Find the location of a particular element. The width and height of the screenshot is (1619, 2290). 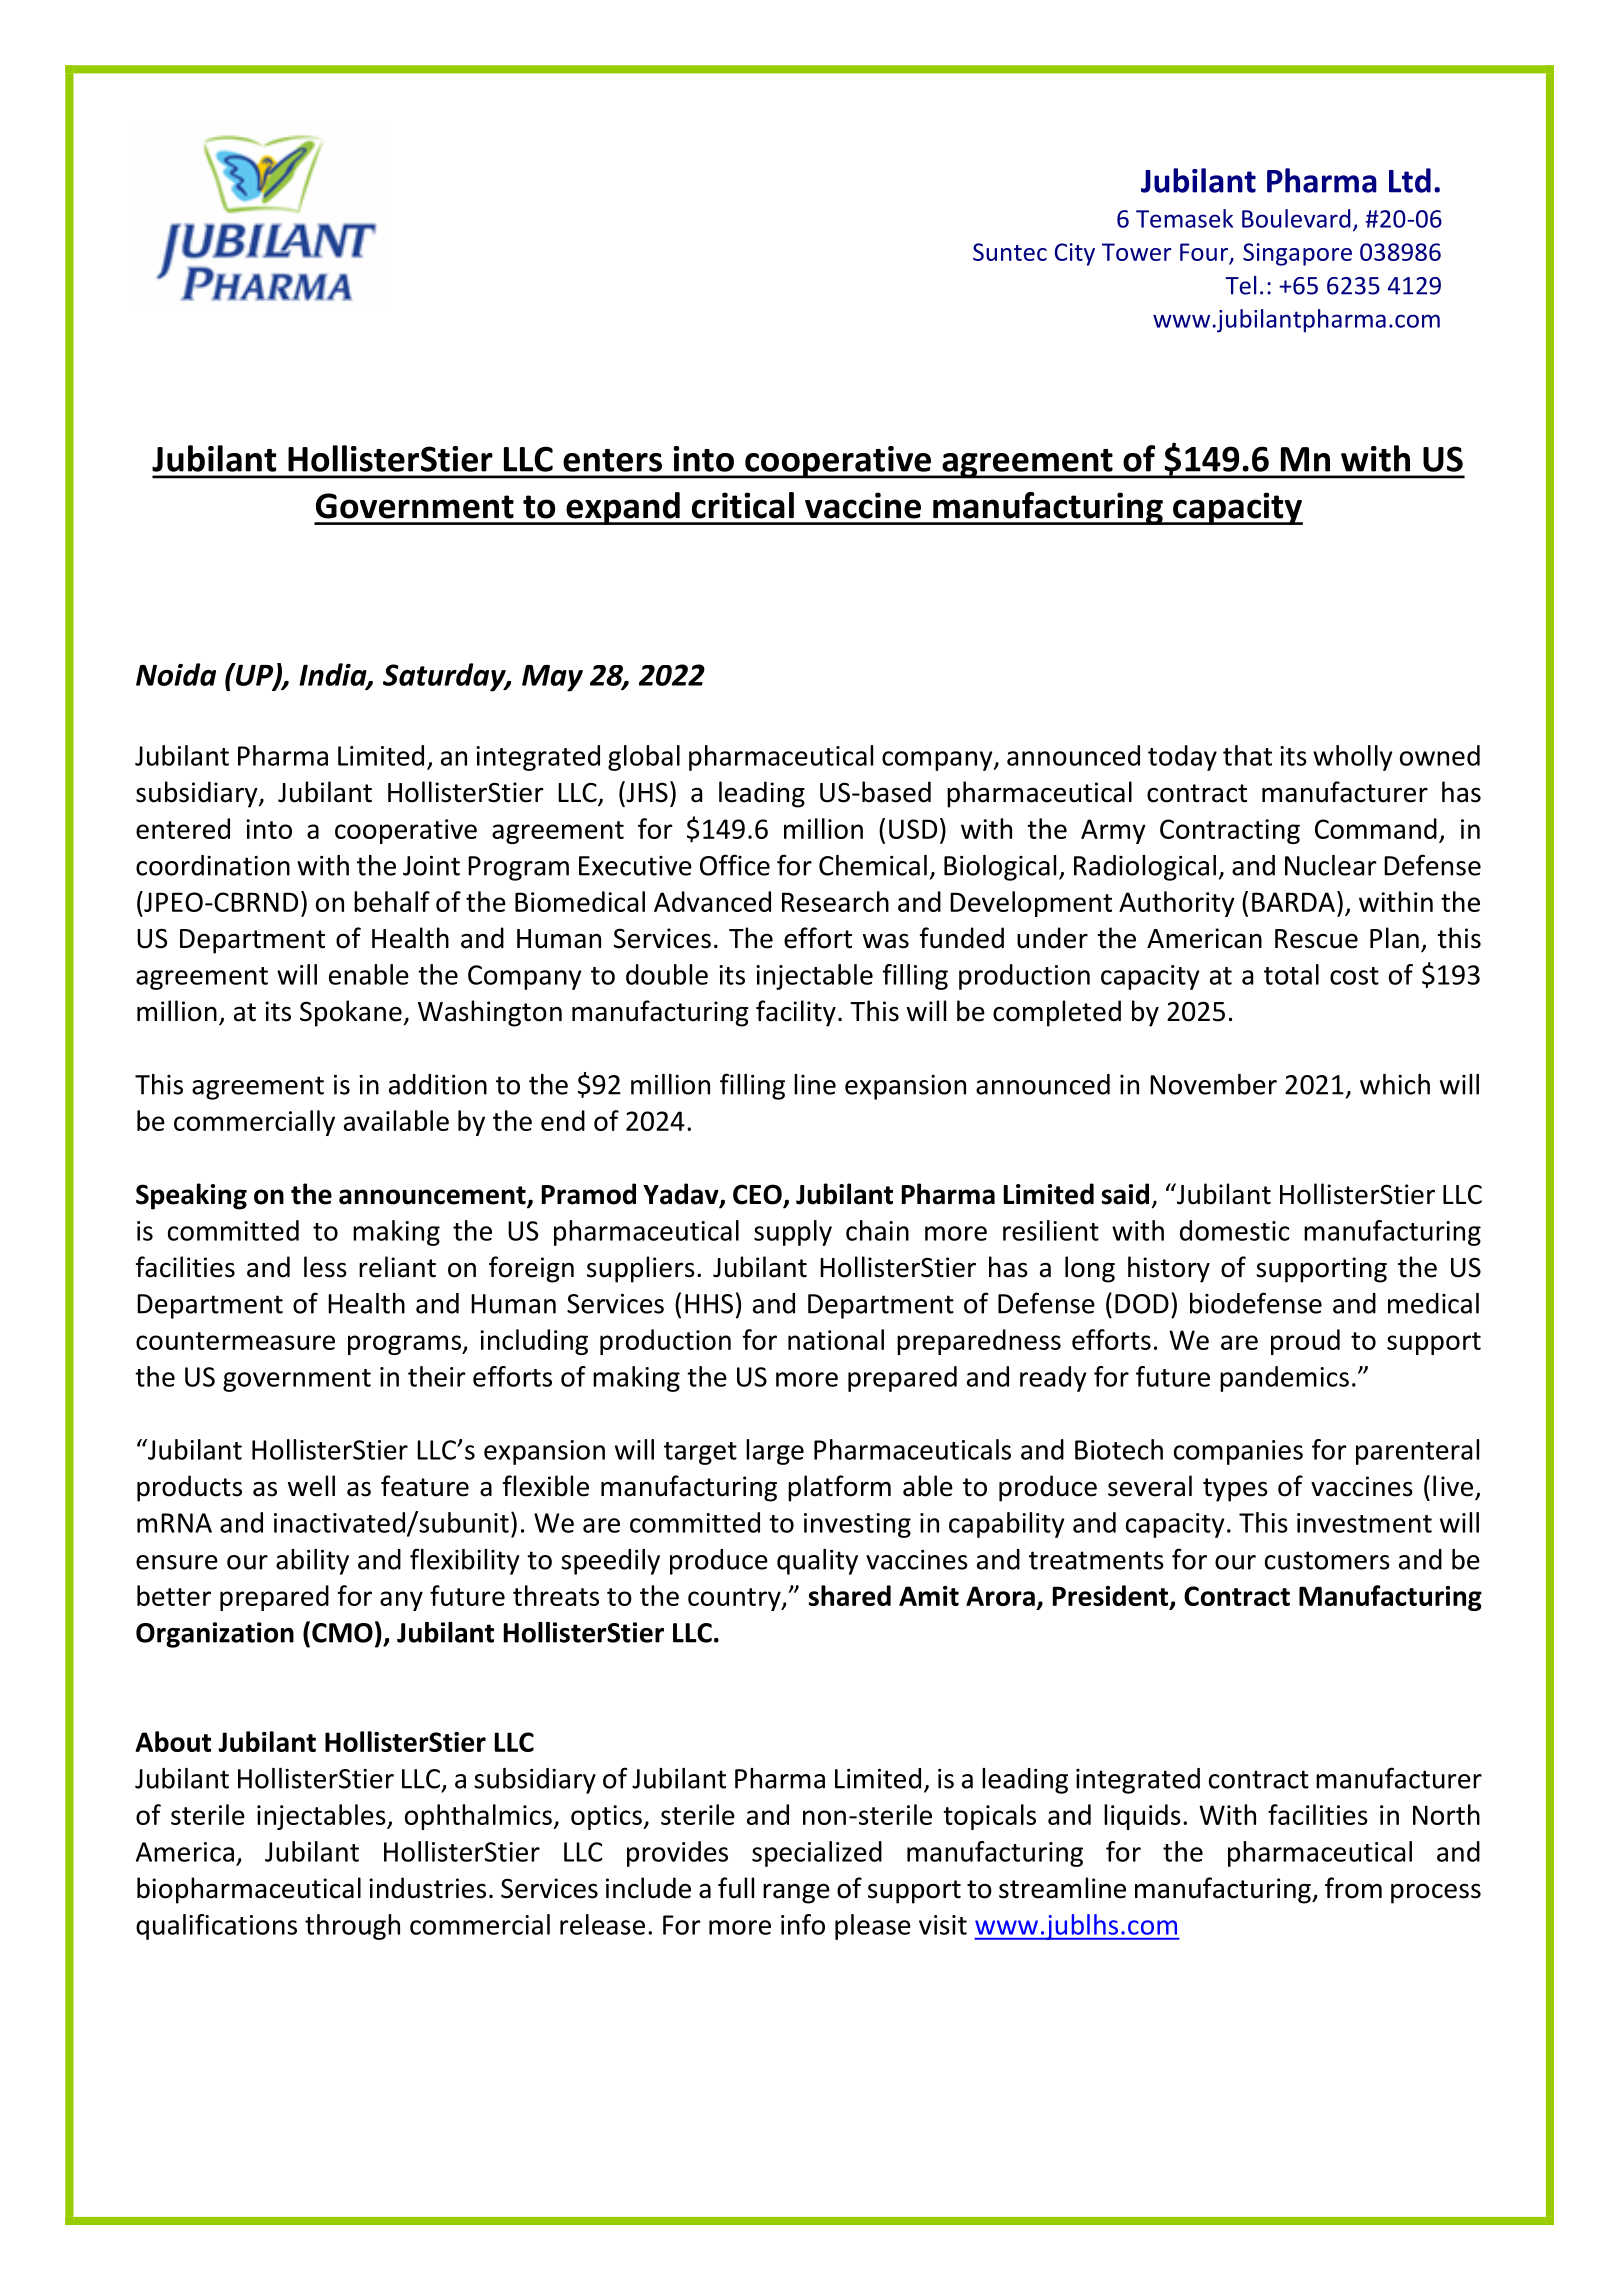

through is located at coordinates (352, 1927).
